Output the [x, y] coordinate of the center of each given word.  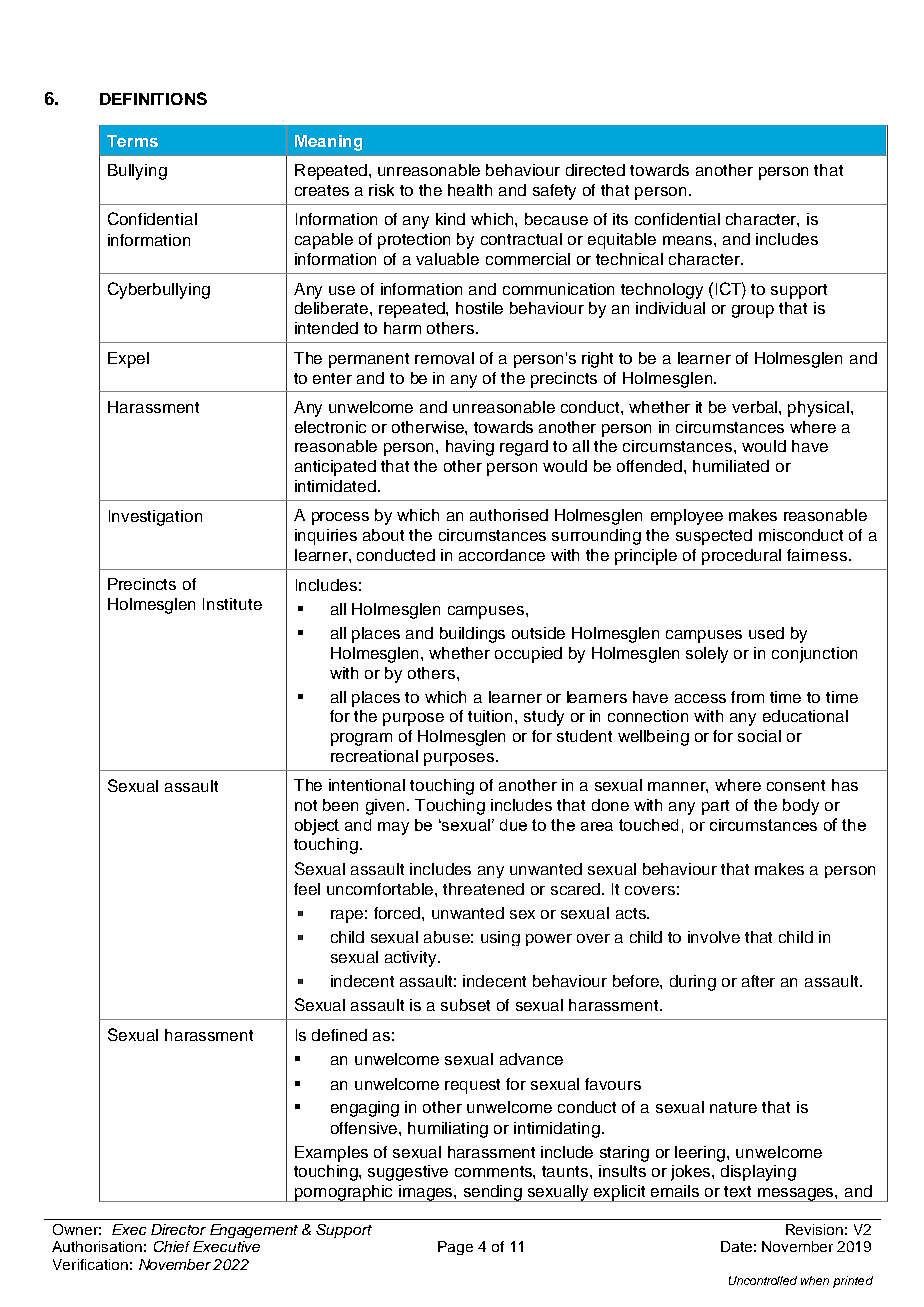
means [689, 240]
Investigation [155, 518]
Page [455, 1248]
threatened [483, 889]
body [801, 807]
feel [307, 889]
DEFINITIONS [153, 98]
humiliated [731, 466]
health [470, 190]
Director [178, 1229]
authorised [509, 515]
